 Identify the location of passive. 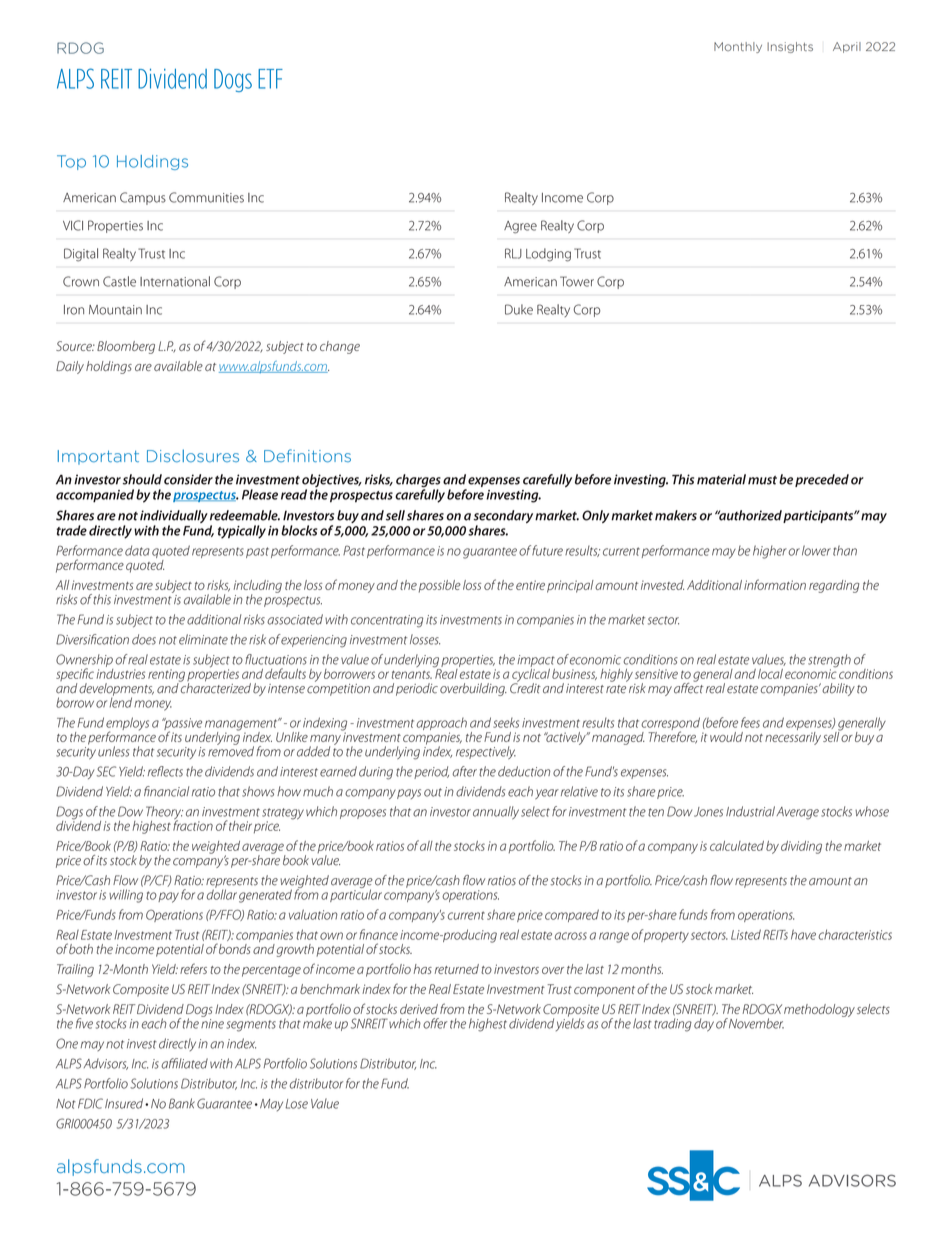
(182, 725).
